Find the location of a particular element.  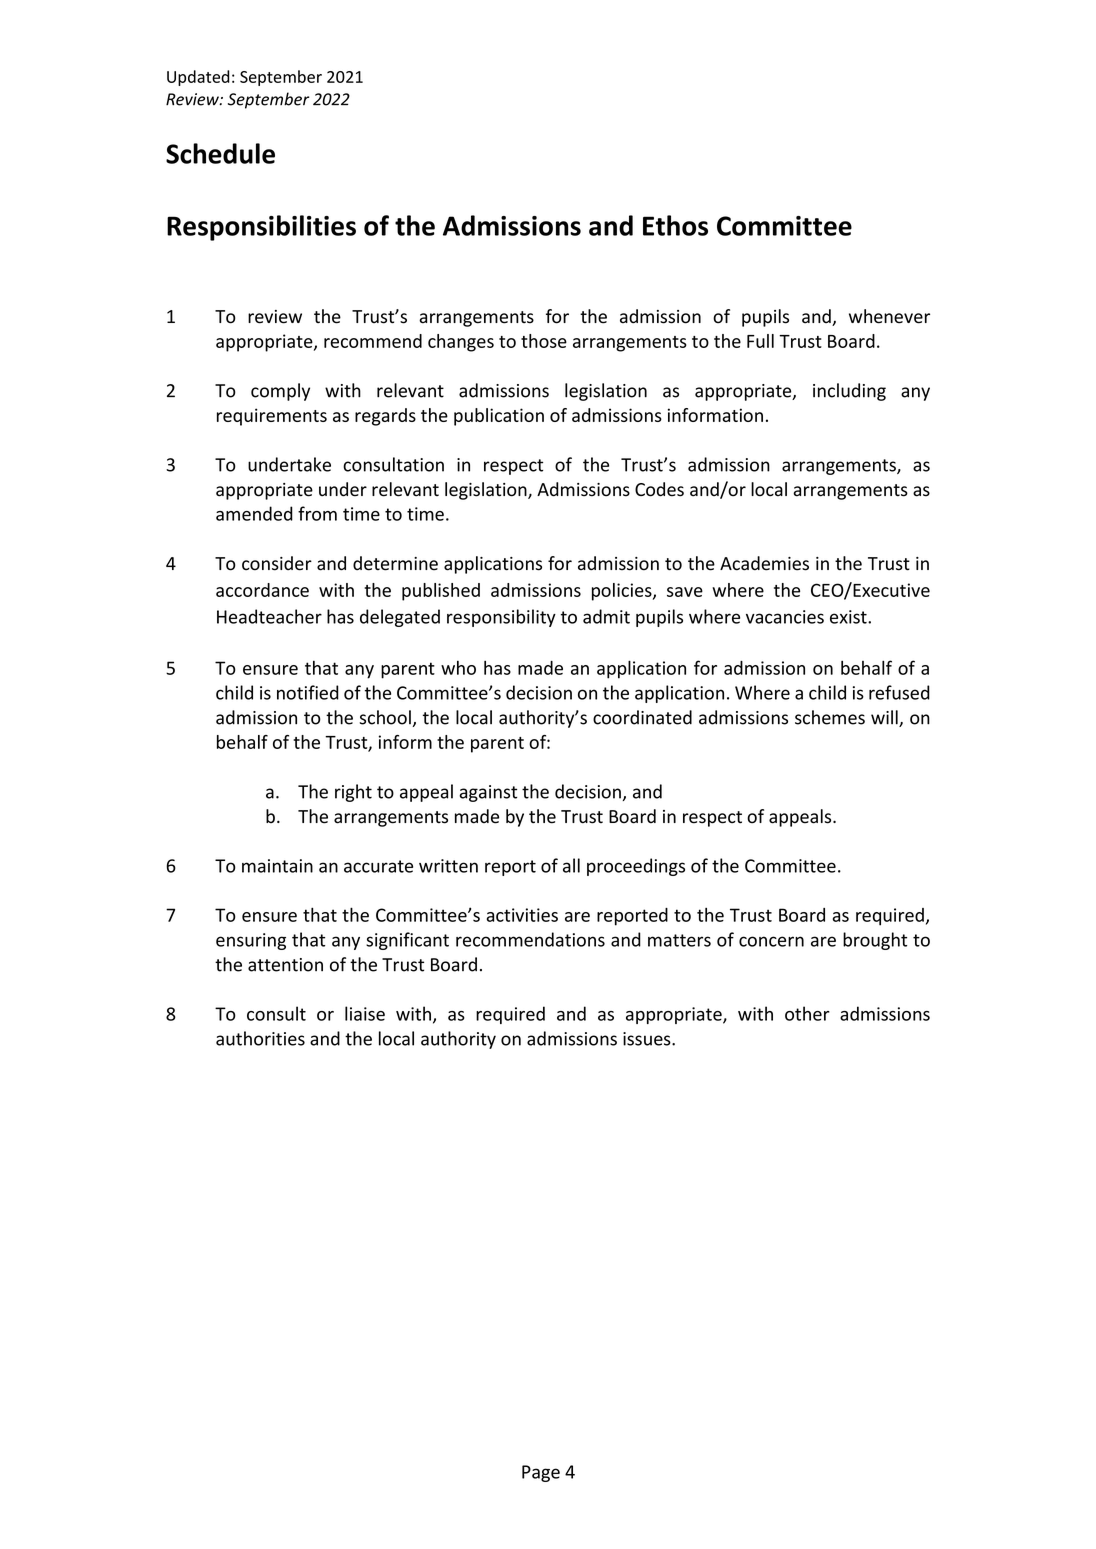

consider is located at coordinates (277, 563).
